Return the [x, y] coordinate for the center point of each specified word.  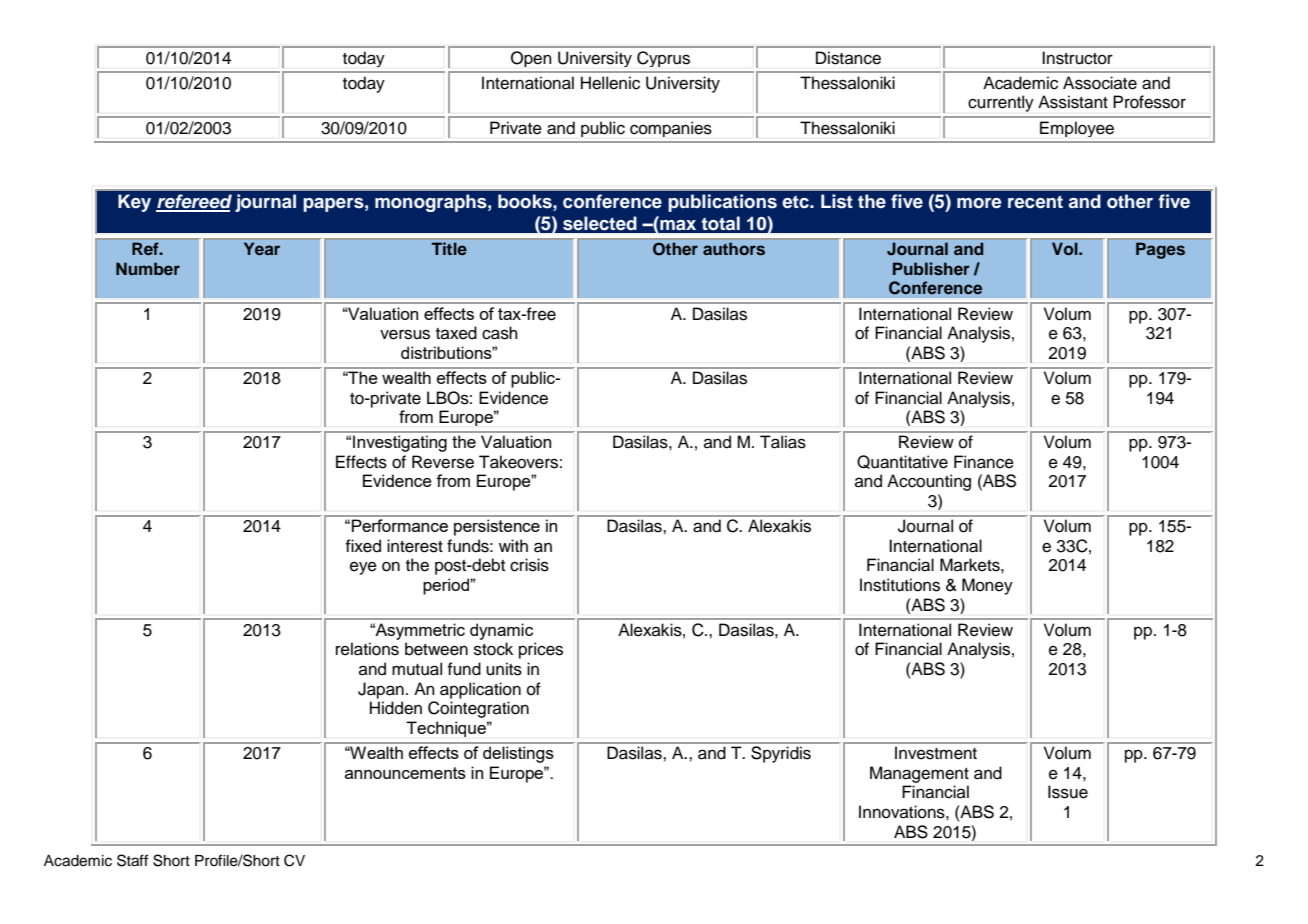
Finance [984, 462]
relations [367, 649]
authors [734, 249]
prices [541, 650]
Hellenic [610, 83]
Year [262, 249]
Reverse [443, 462]
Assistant [1073, 102]
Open [531, 59]
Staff [132, 860]
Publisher [931, 268]
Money [987, 586]
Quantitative [902, 462]
